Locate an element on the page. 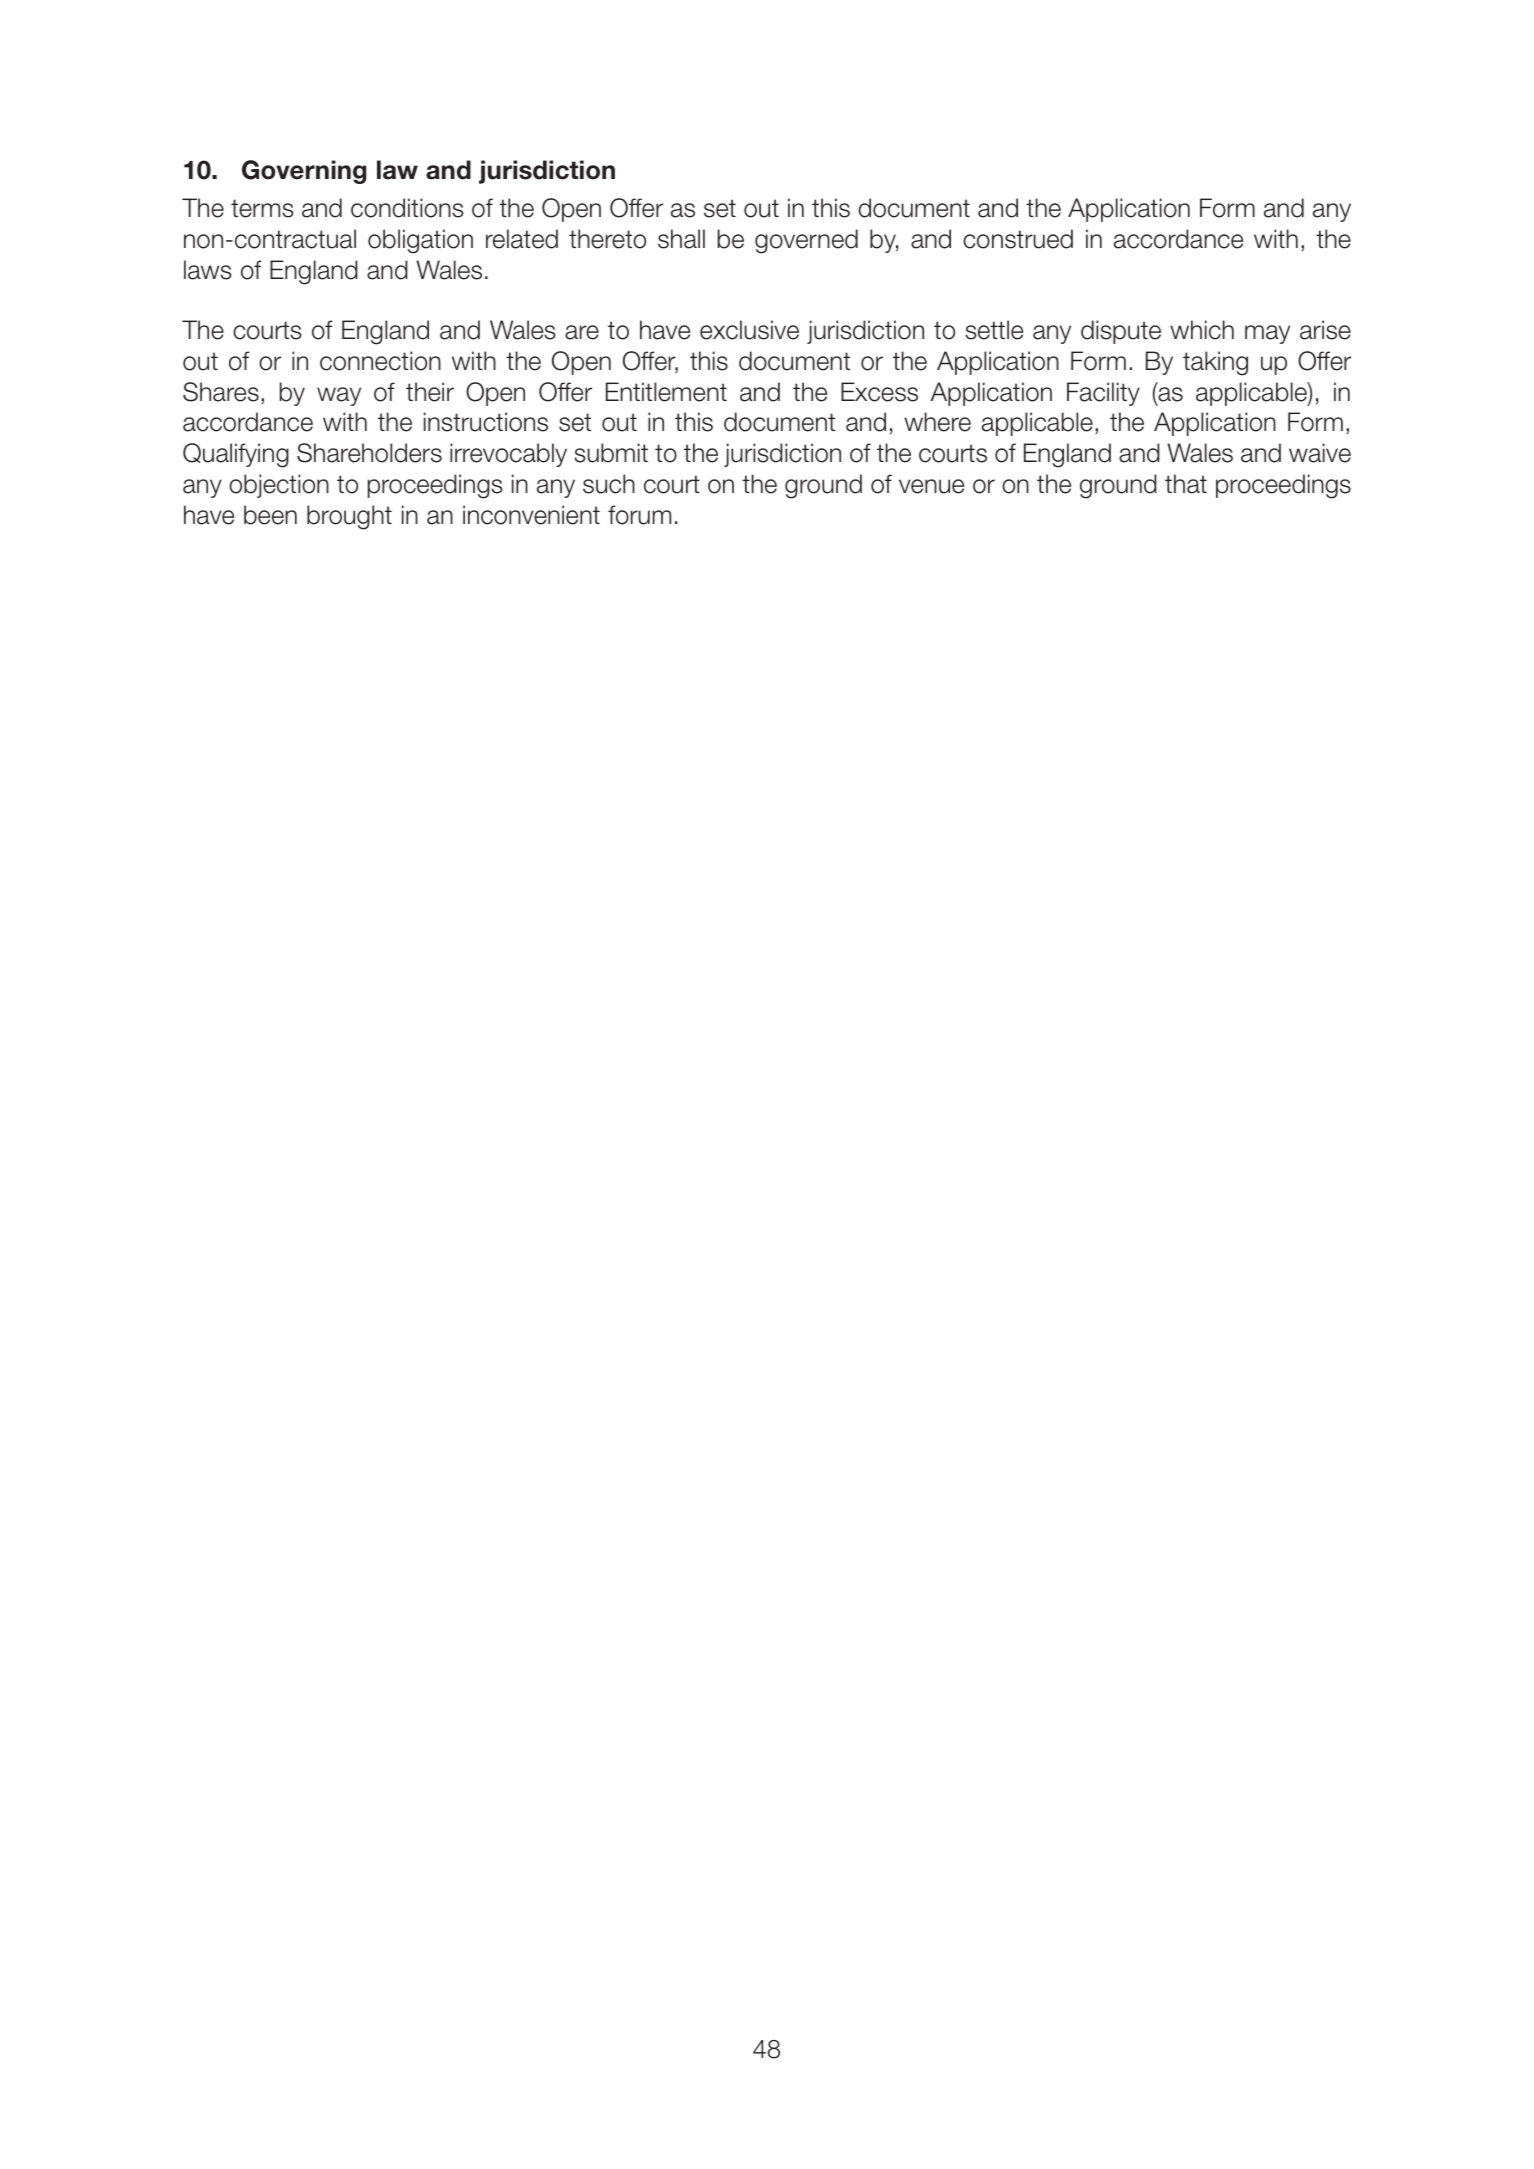 This page has width=1534, height=2169. construed is located at coordinates (1018, 239).
